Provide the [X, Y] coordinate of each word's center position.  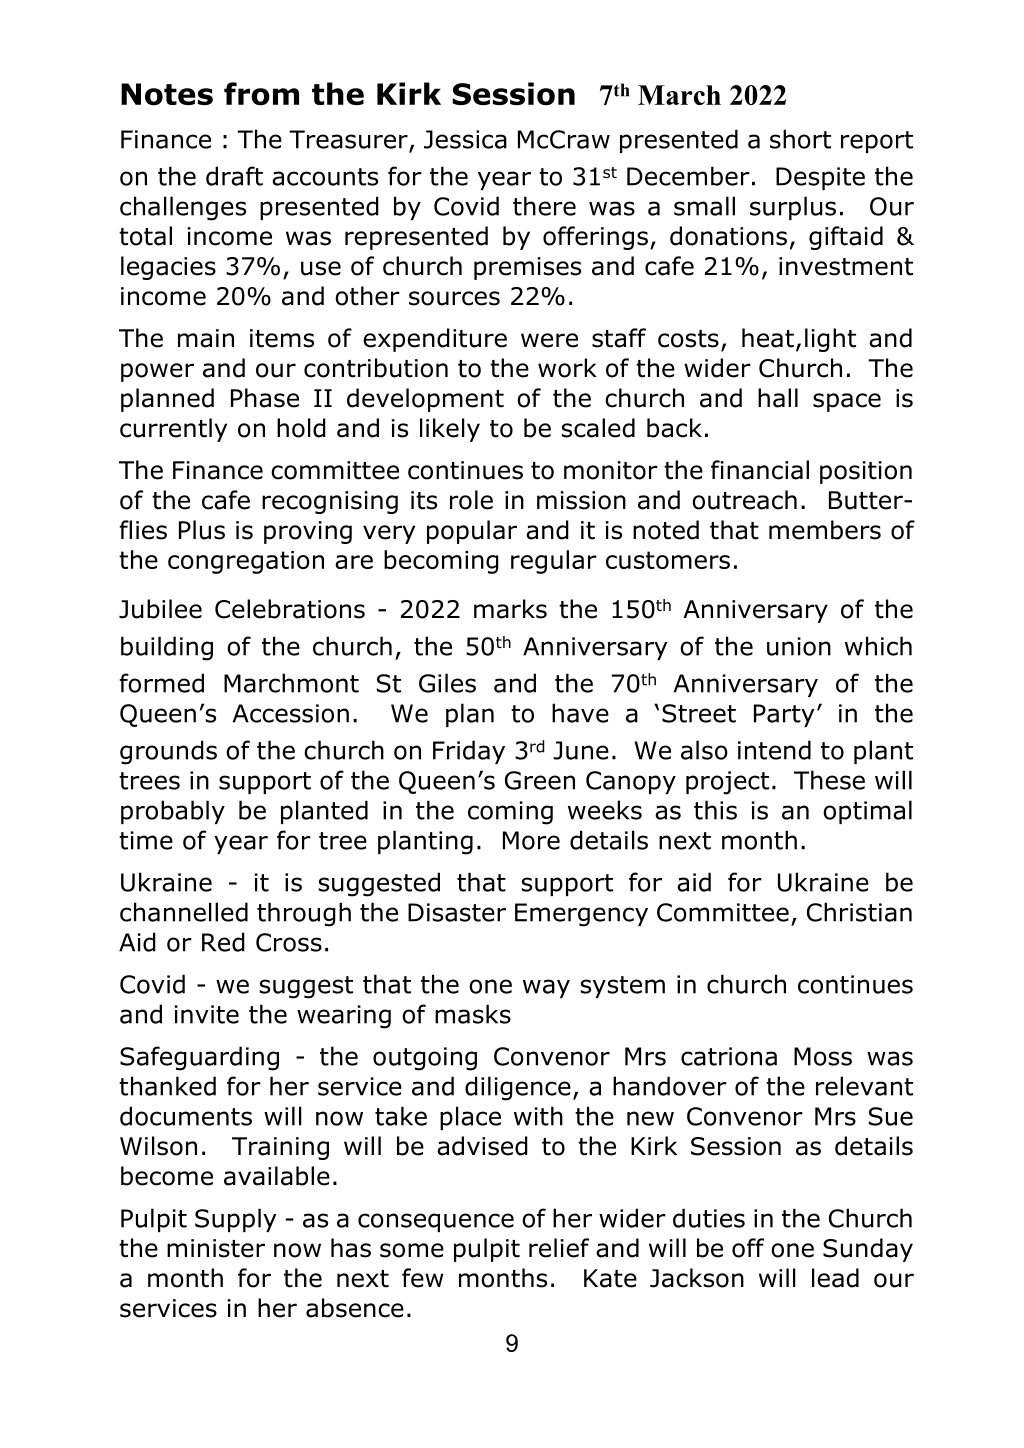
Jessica [465, 139]
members [825, 530]
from [261, 94]
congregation [246, 562]
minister [216, 1248]
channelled [184, 912]
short [800, 139]
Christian [859, 912]
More [531, 840]
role [471, 500]
